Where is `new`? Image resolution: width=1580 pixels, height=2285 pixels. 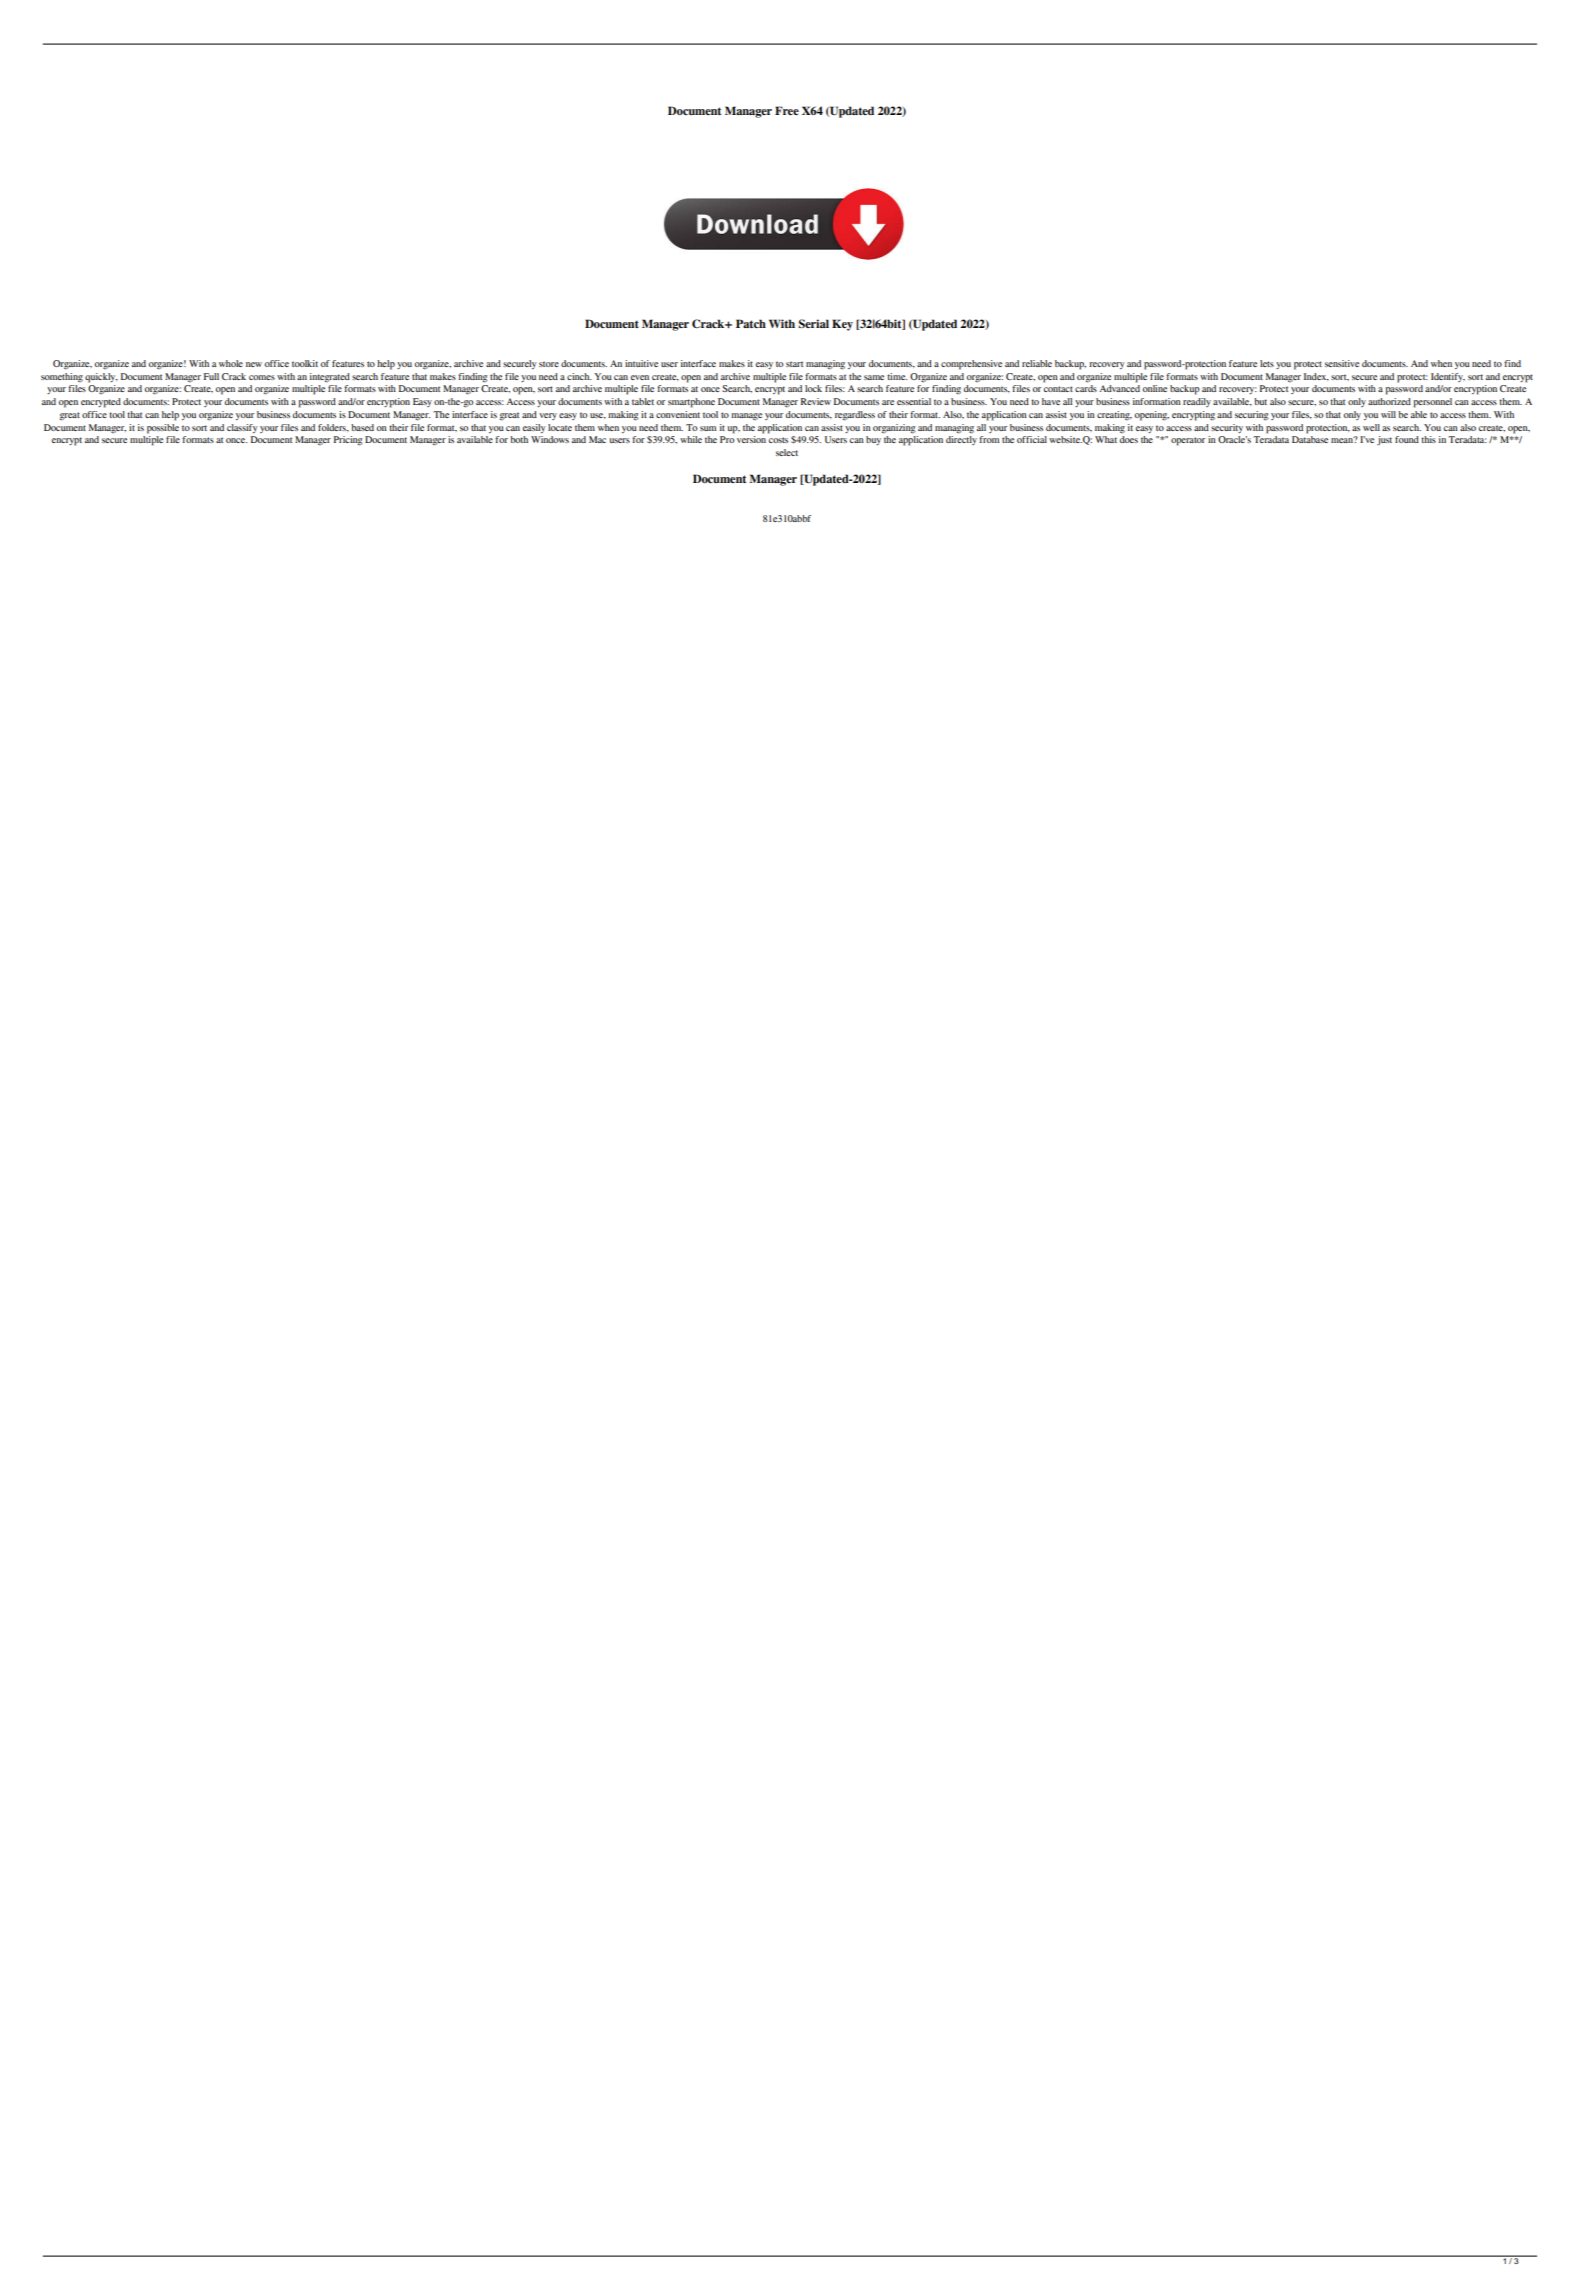 new is located at coordinates (254, 364).
